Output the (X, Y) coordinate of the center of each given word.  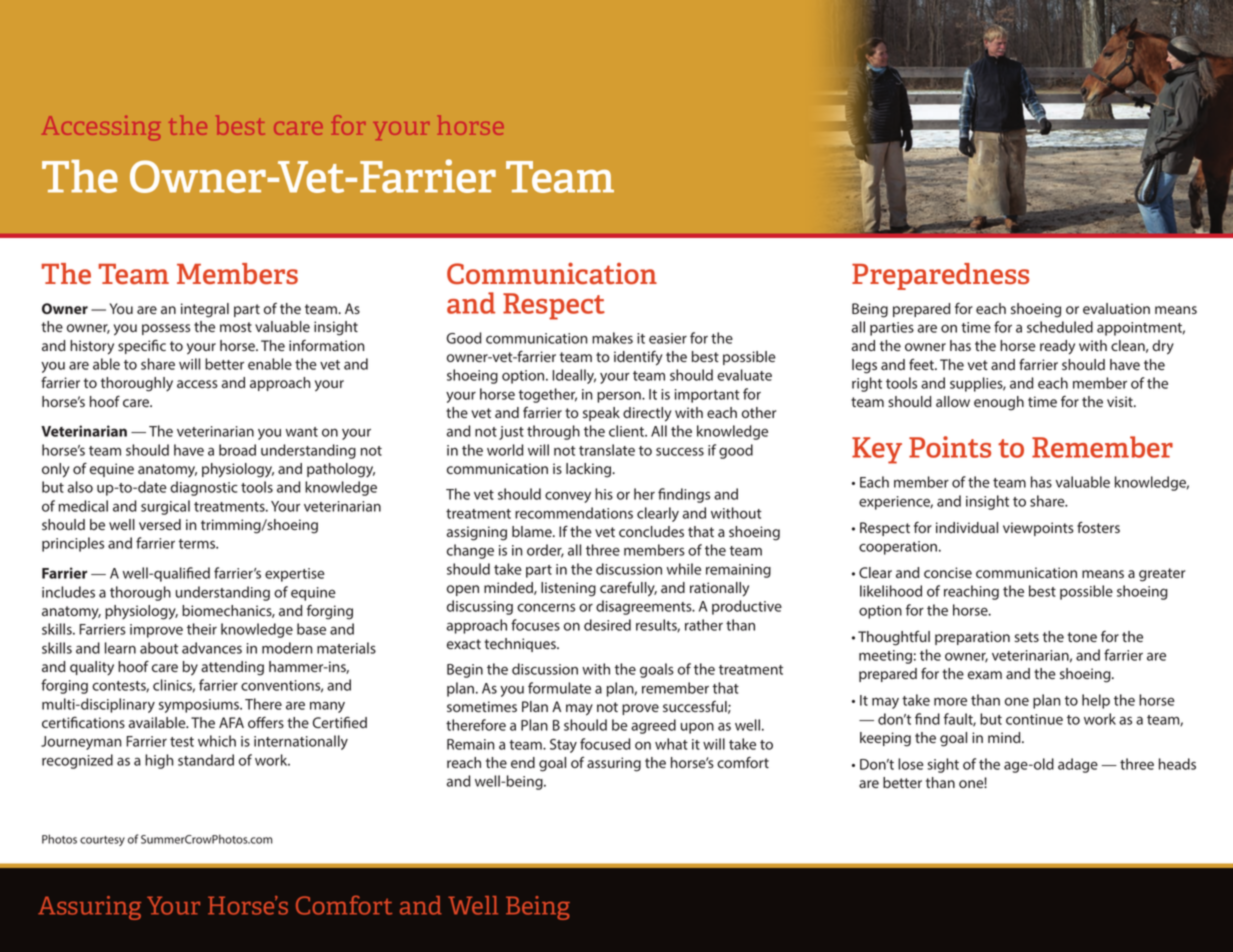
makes (612, 338)
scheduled (1060, 327)
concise (948, 572)
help (1096, 701)
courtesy (102, 841)
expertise (295, 575)
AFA (231, 722)
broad (237, 450)
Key (877, 450)
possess (166, 329)
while (684, 569)
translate (607, 450)
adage (1078, 765)
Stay (563, 746)
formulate (559, 688)
